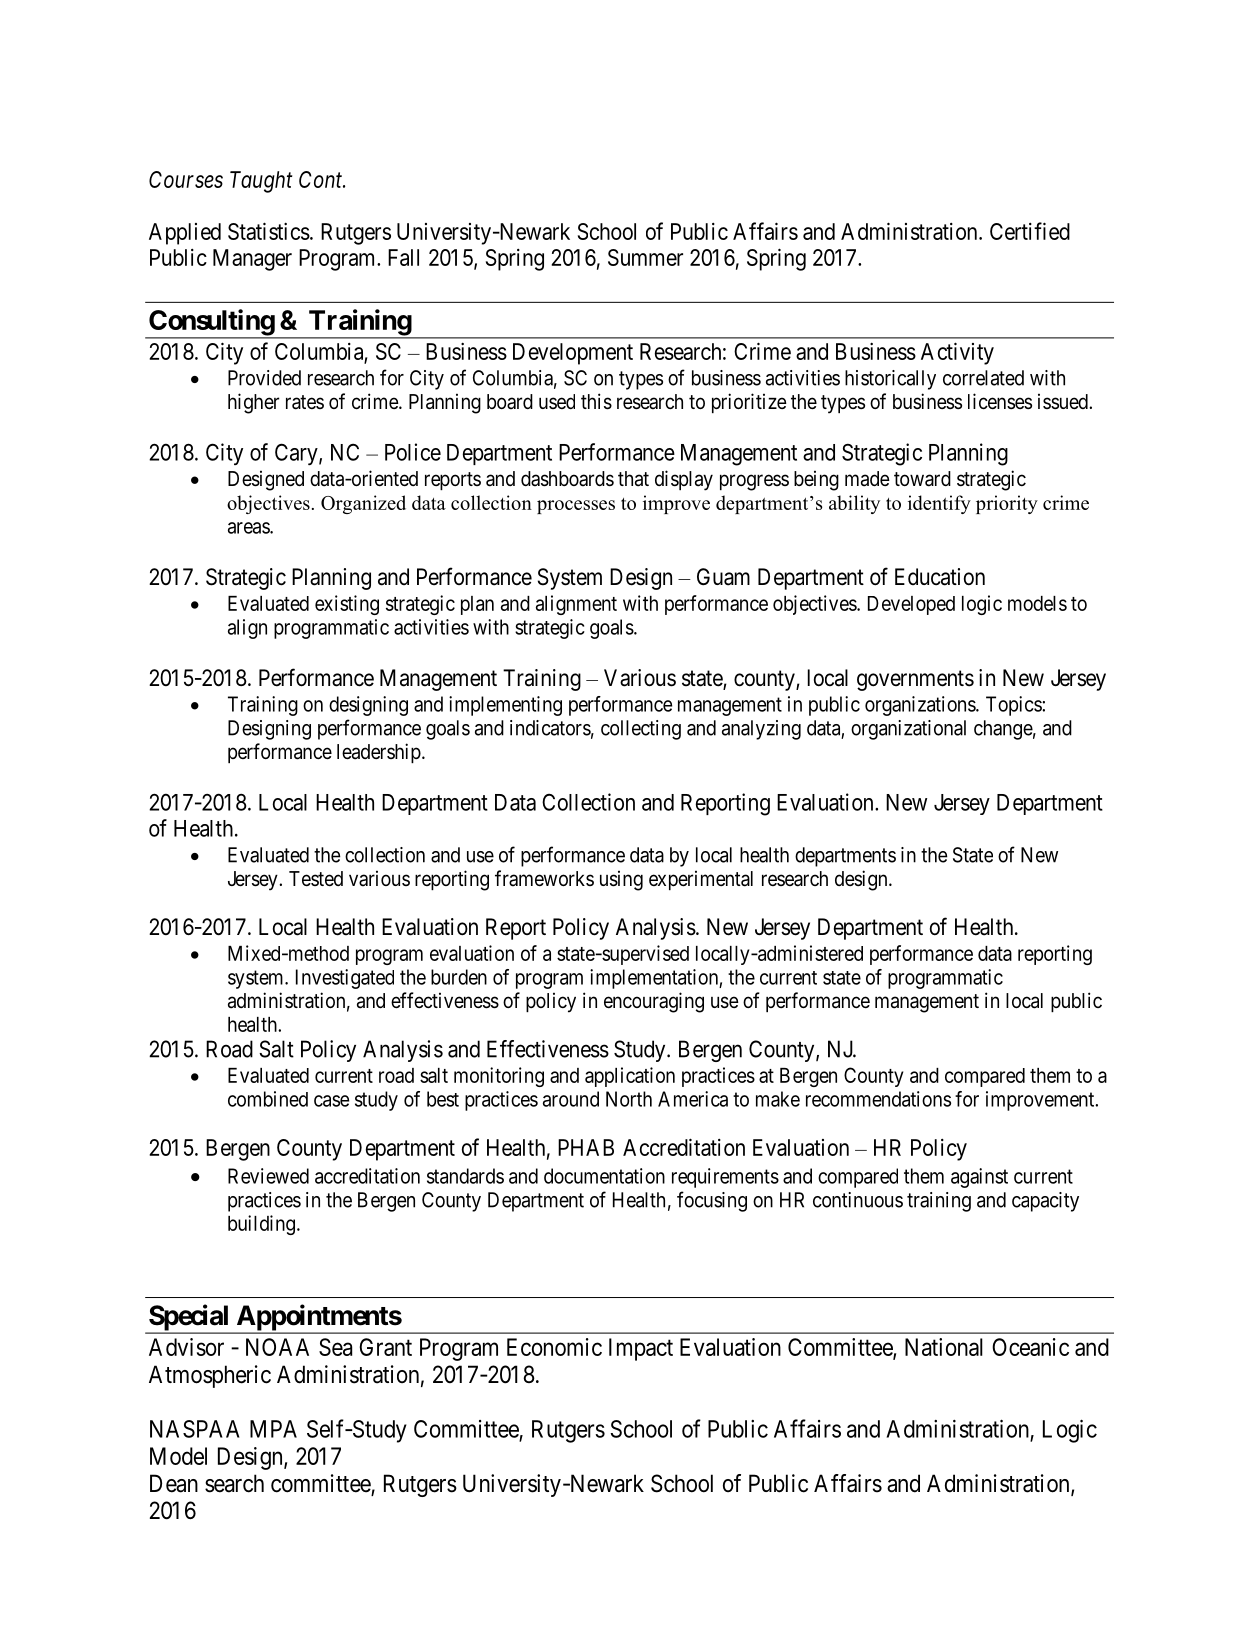 The width and height of the screenshot is (1259, 1630). What do you see at coordinates (641, 1349) in the screenshot?
I see `Impact` at bounding box center [641, 1349].
